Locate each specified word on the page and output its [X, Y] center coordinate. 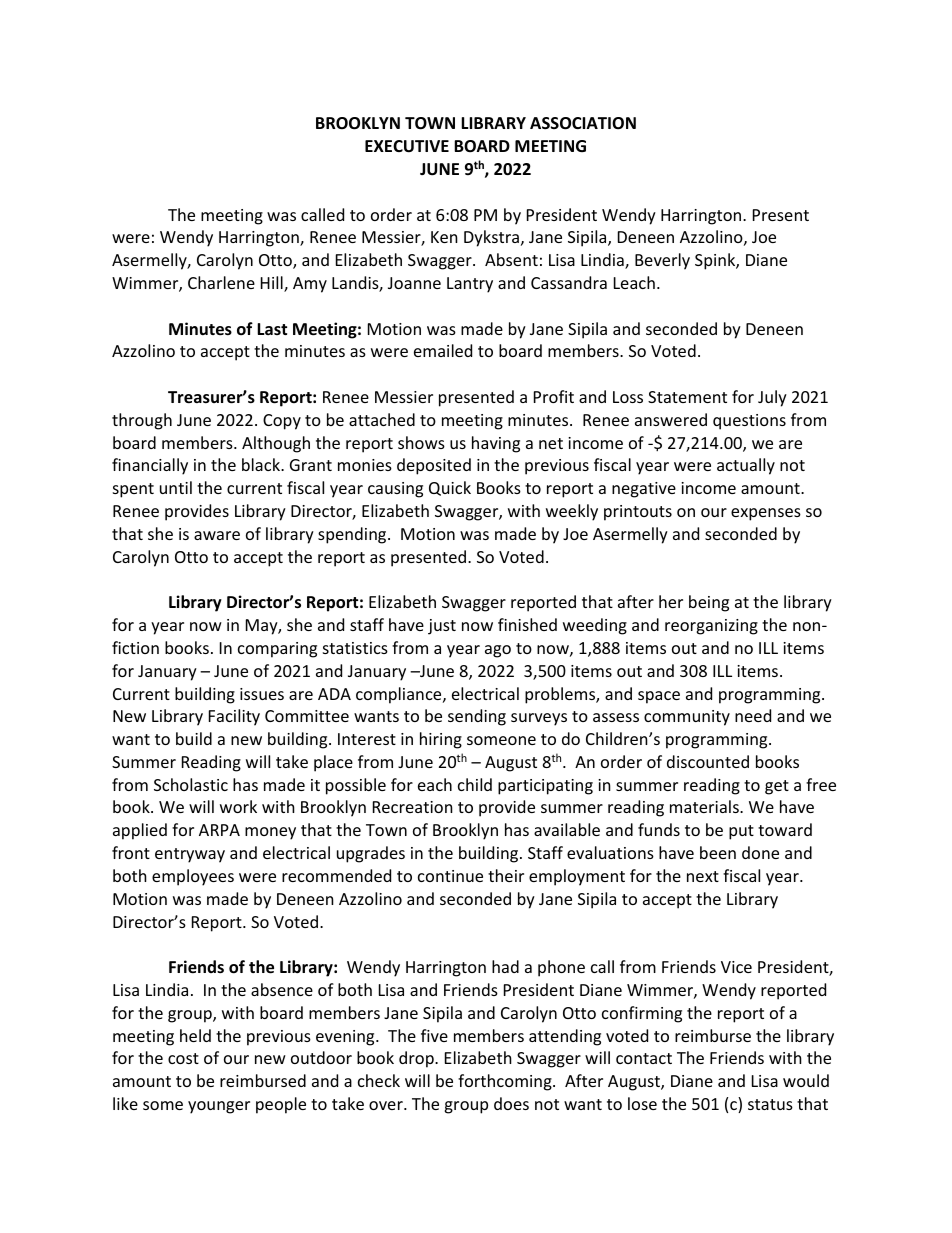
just [442, 627]
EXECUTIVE [407, 146]
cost [183, 1058]
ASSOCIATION [583, 123]
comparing [277, 650]
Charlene [221, 282]
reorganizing [711, 627]
